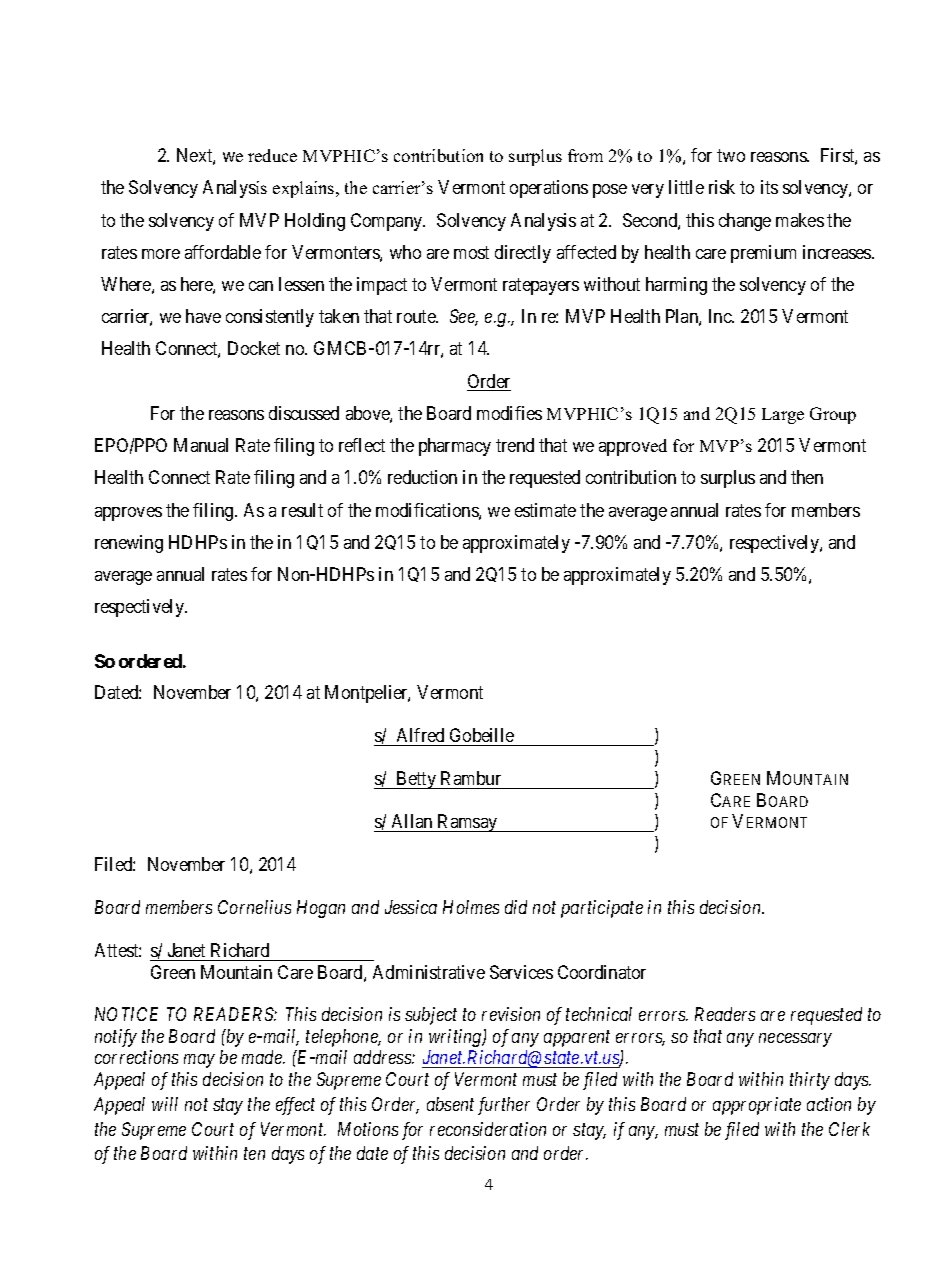  Describe the element at coordinates (769, 187) in the screenshot. I see `its` at that location.
